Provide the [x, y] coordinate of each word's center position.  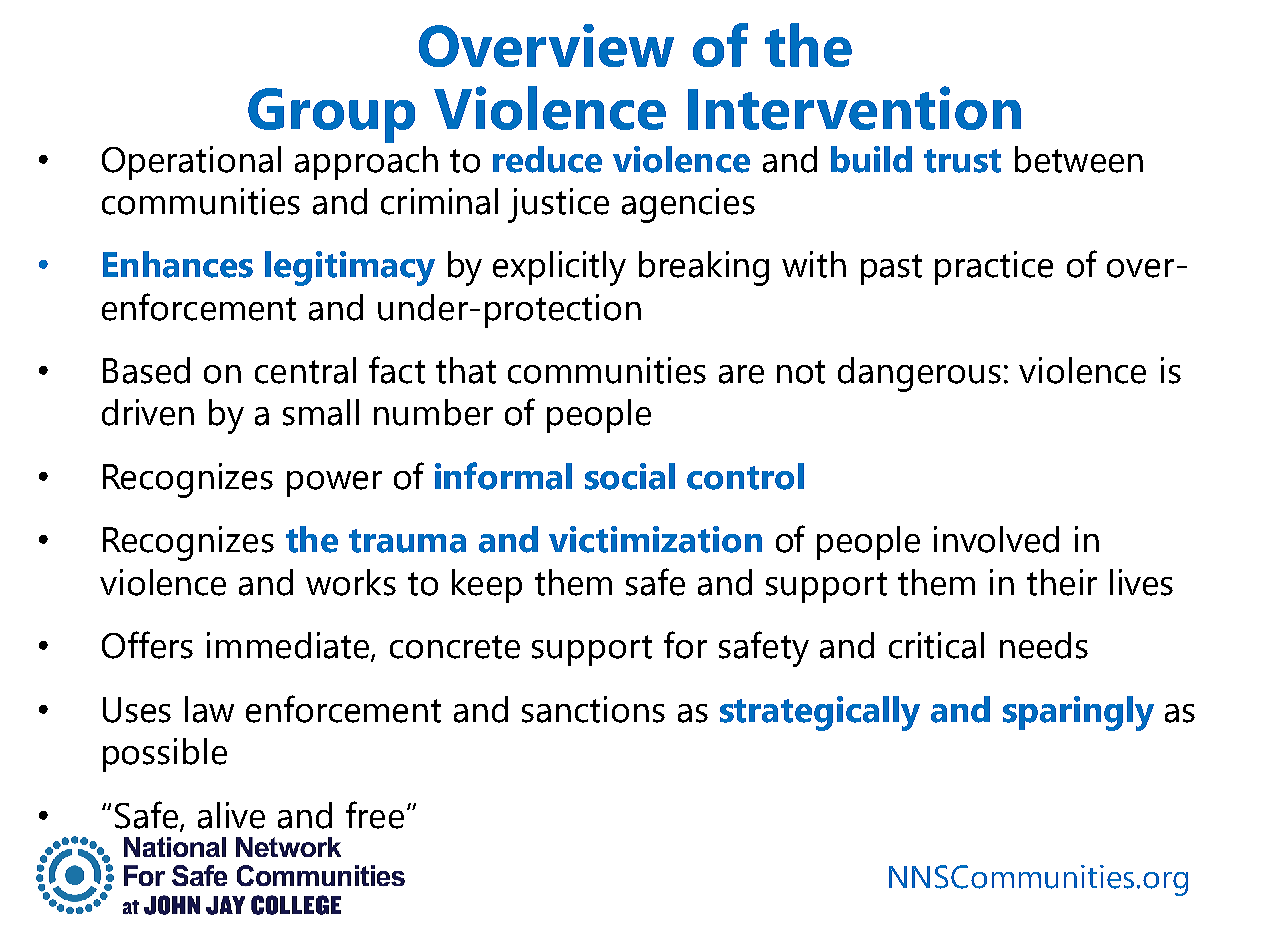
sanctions [593, 709]
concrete [455, 647]
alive [231, 815]
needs [1044, 645]
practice [994, 268]
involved [996, 539]
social [630, 476]
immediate [288, 645]
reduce [547, 159]
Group [331, 115]
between [1079, 159]
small [321, 412]
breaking [704, 268]
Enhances [178, 264]
